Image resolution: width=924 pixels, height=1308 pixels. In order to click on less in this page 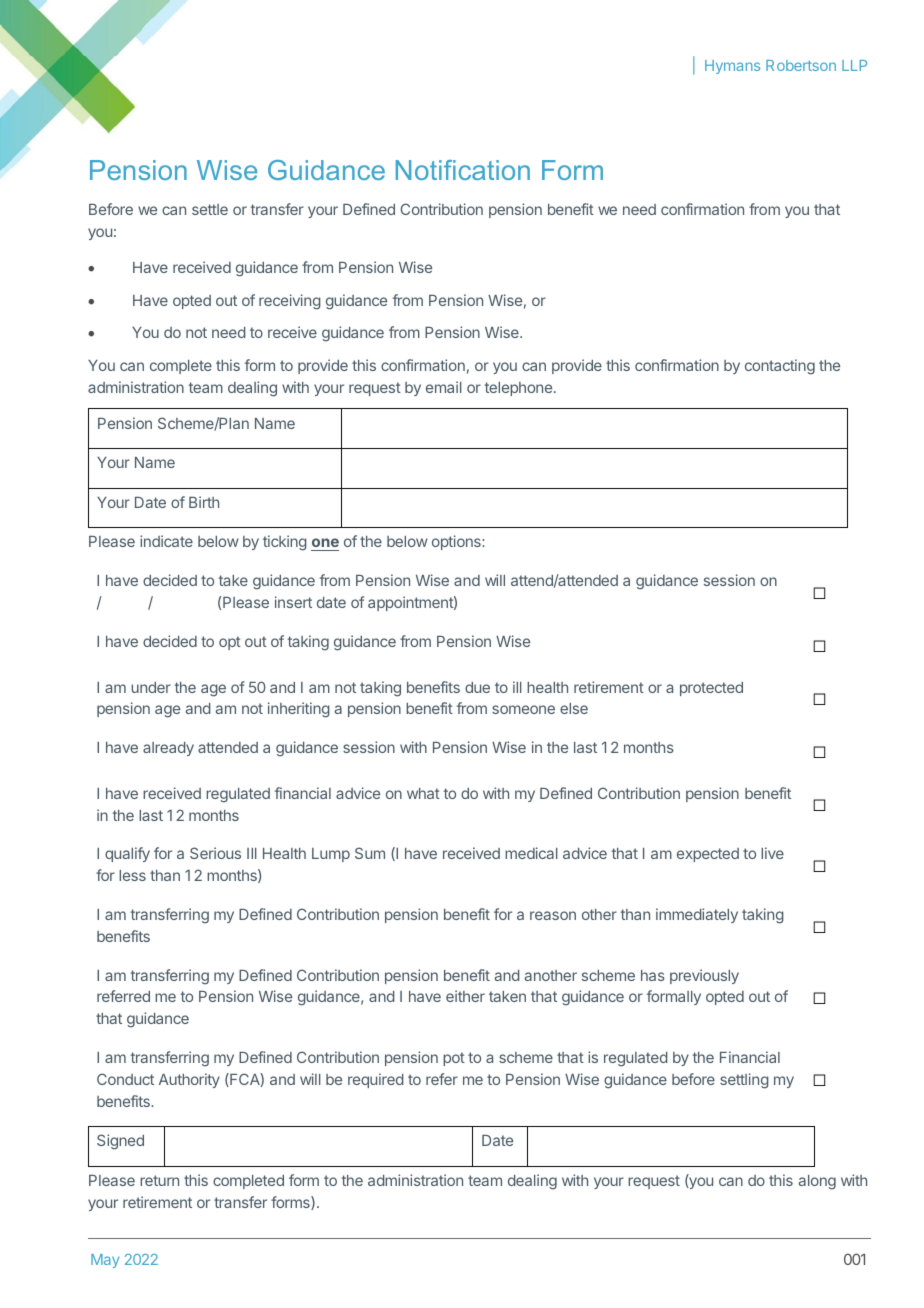, I will do `click(132, 875)`.
